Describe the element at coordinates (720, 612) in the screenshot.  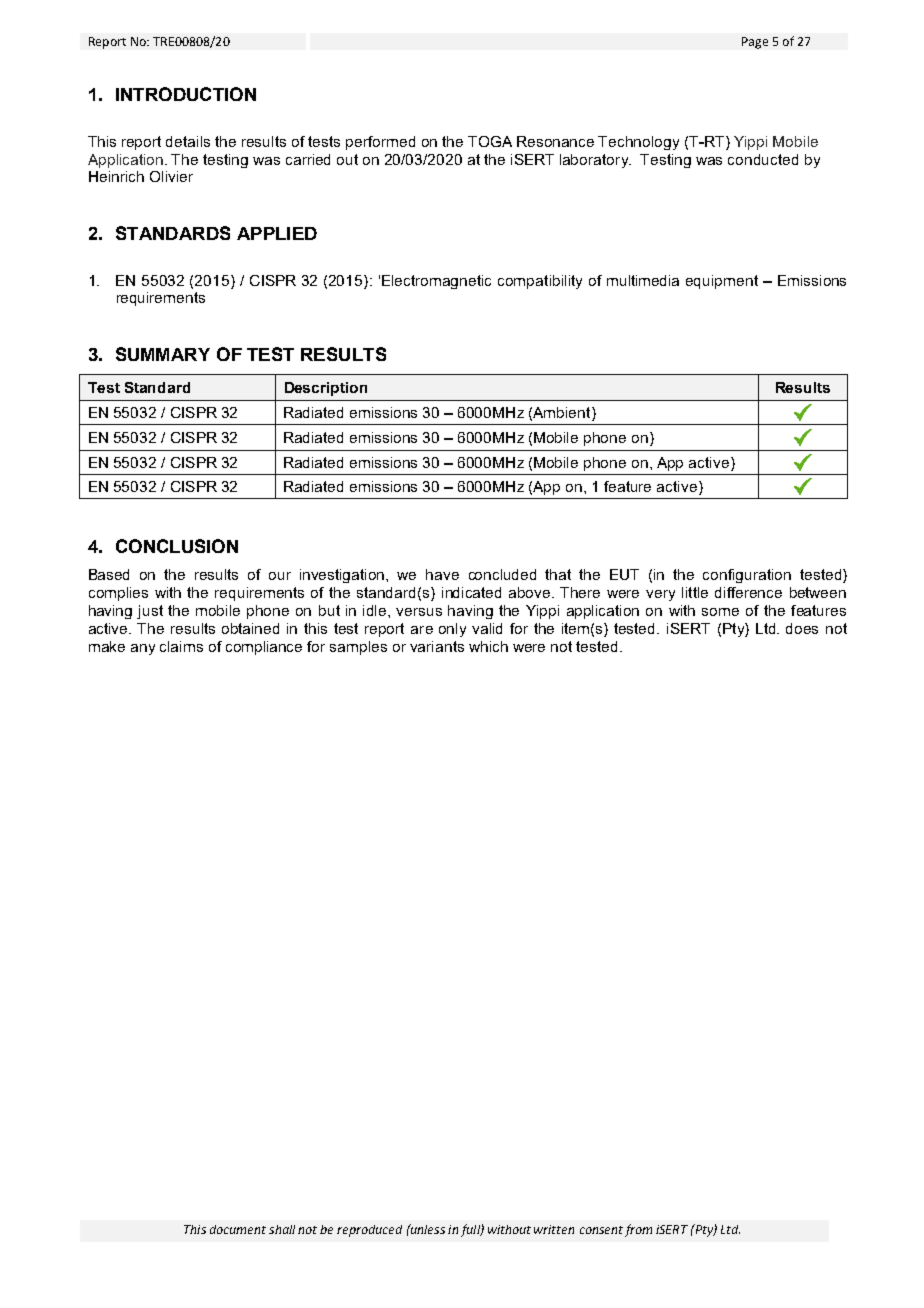
I see `some` at that location.
